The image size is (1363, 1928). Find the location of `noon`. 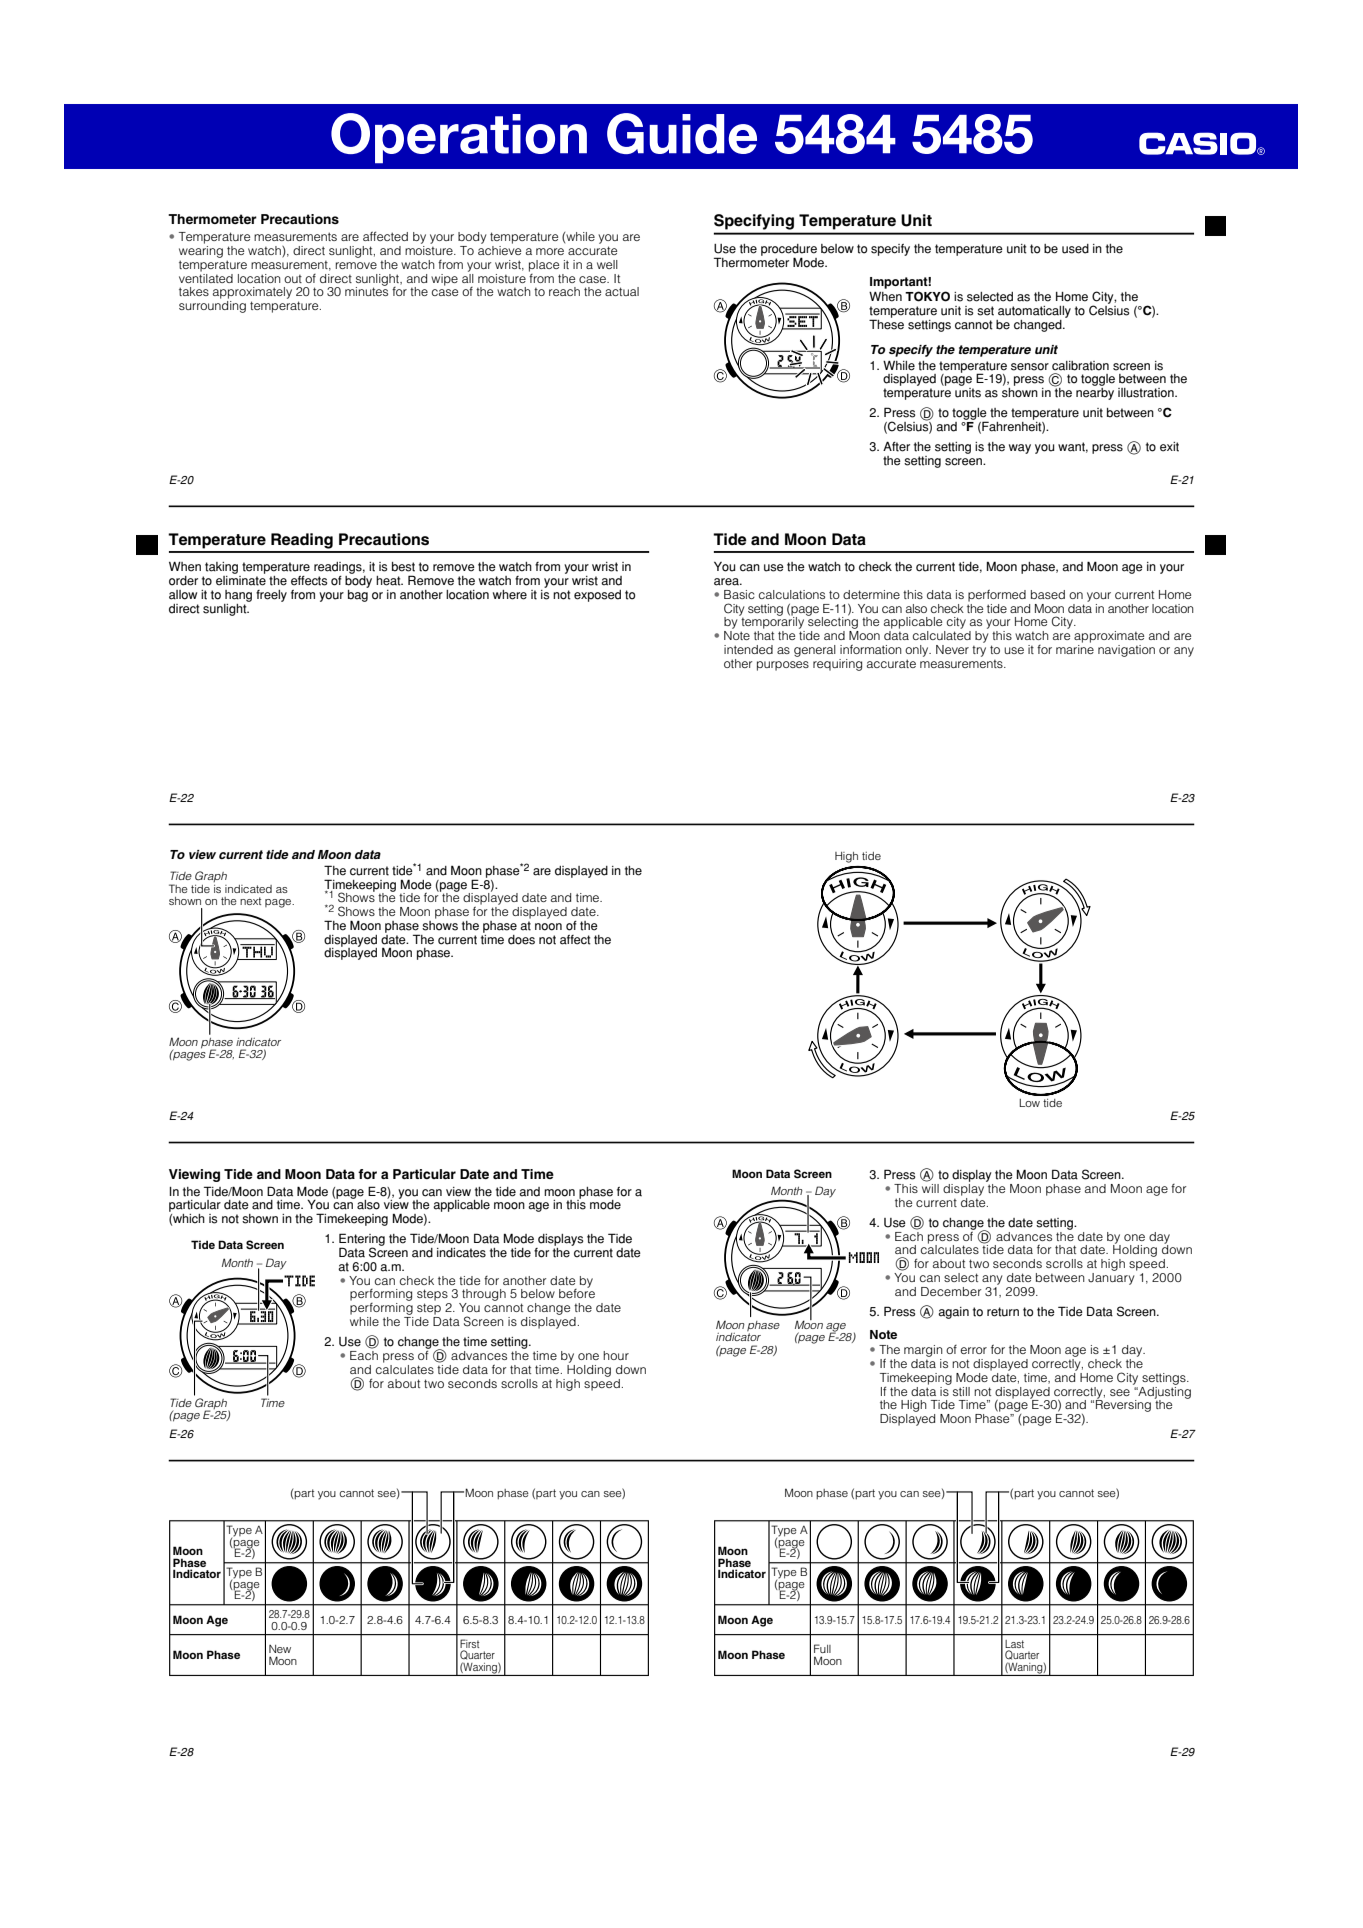

noon is located at coordinates (548, 927).
